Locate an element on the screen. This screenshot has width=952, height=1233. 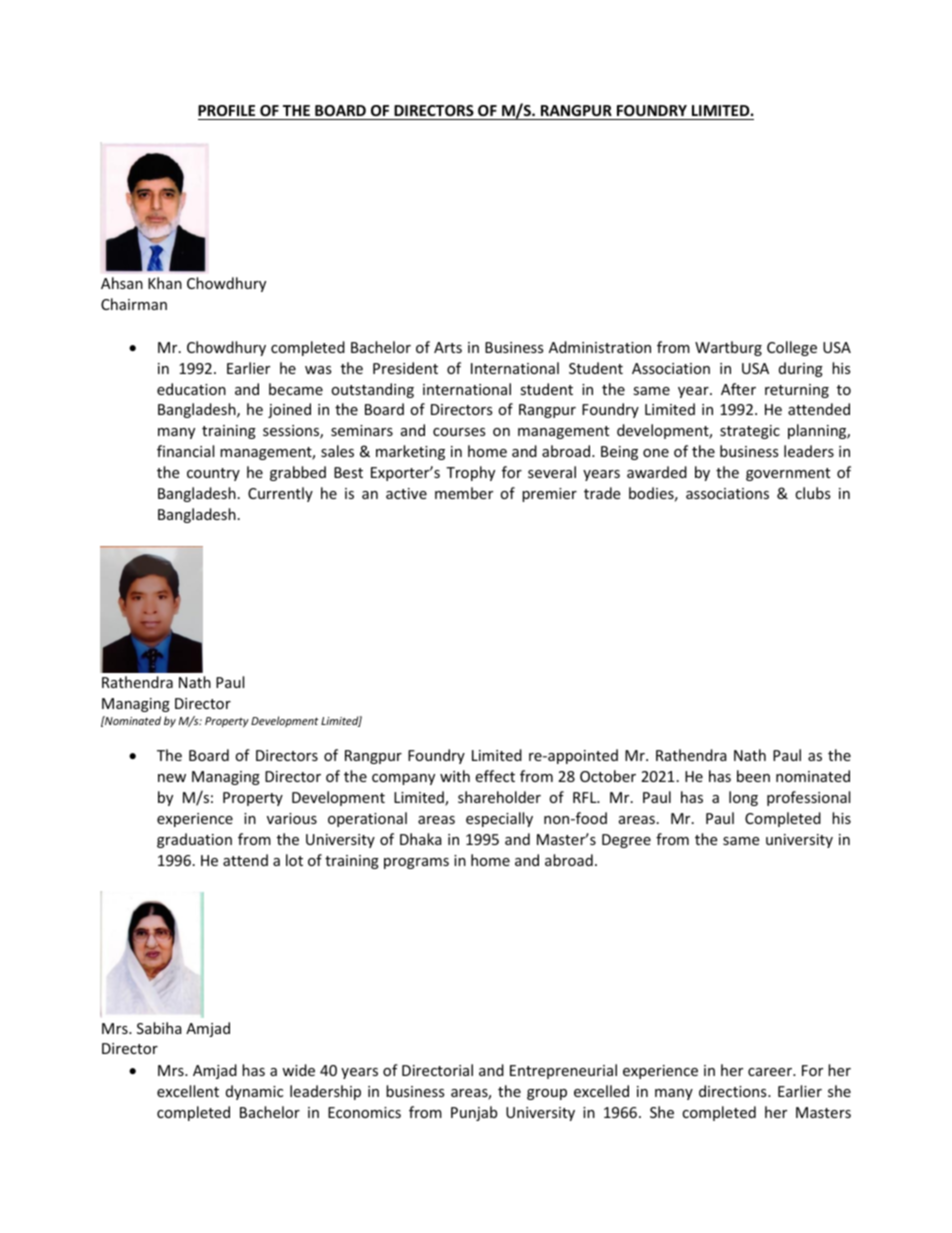
Currently is located at coordinates (280, 494).
